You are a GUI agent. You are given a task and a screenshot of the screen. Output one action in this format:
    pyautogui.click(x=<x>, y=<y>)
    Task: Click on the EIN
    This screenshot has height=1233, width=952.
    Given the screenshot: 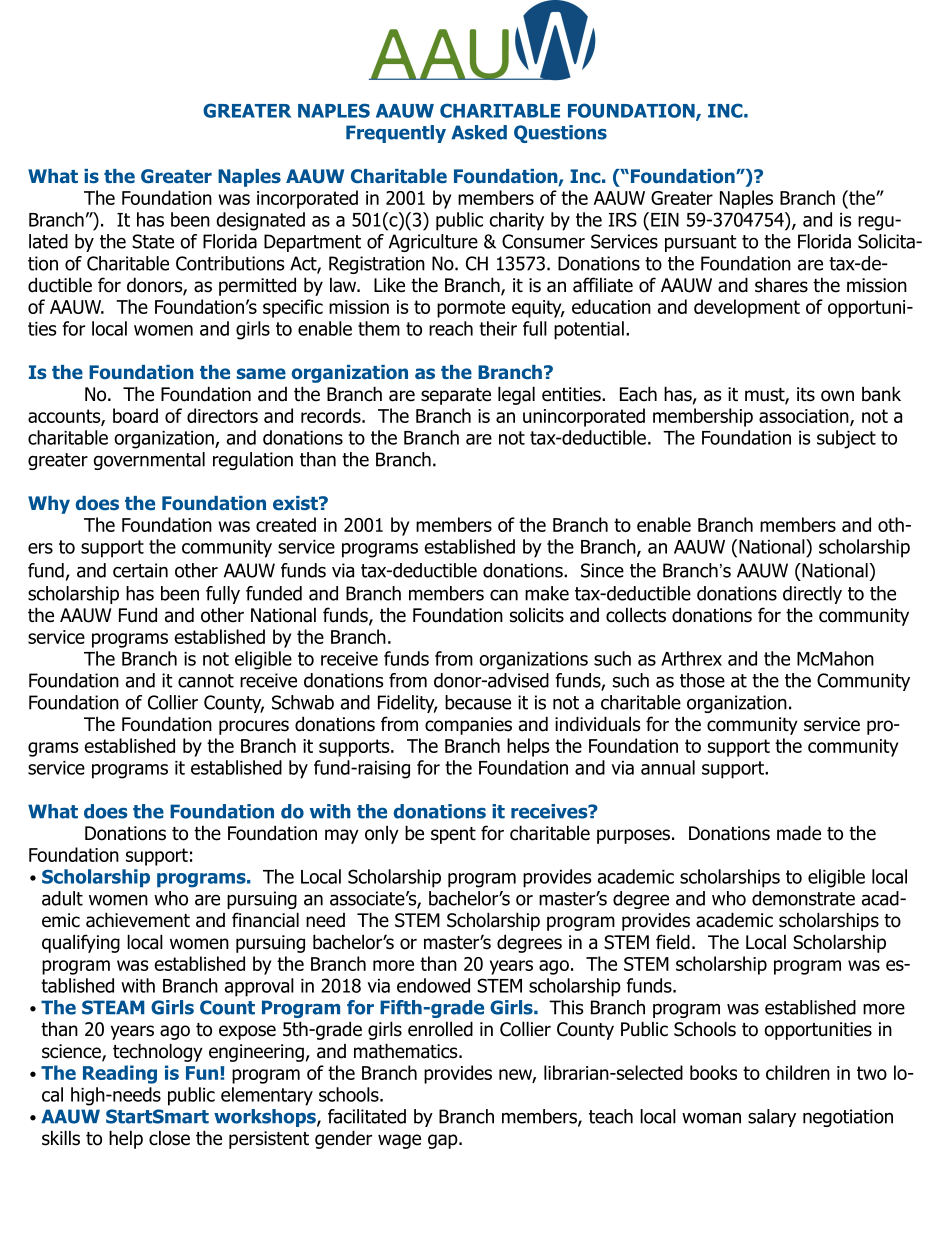 What is the action you would take?
    pyautogui.click(x=665, y=220)
